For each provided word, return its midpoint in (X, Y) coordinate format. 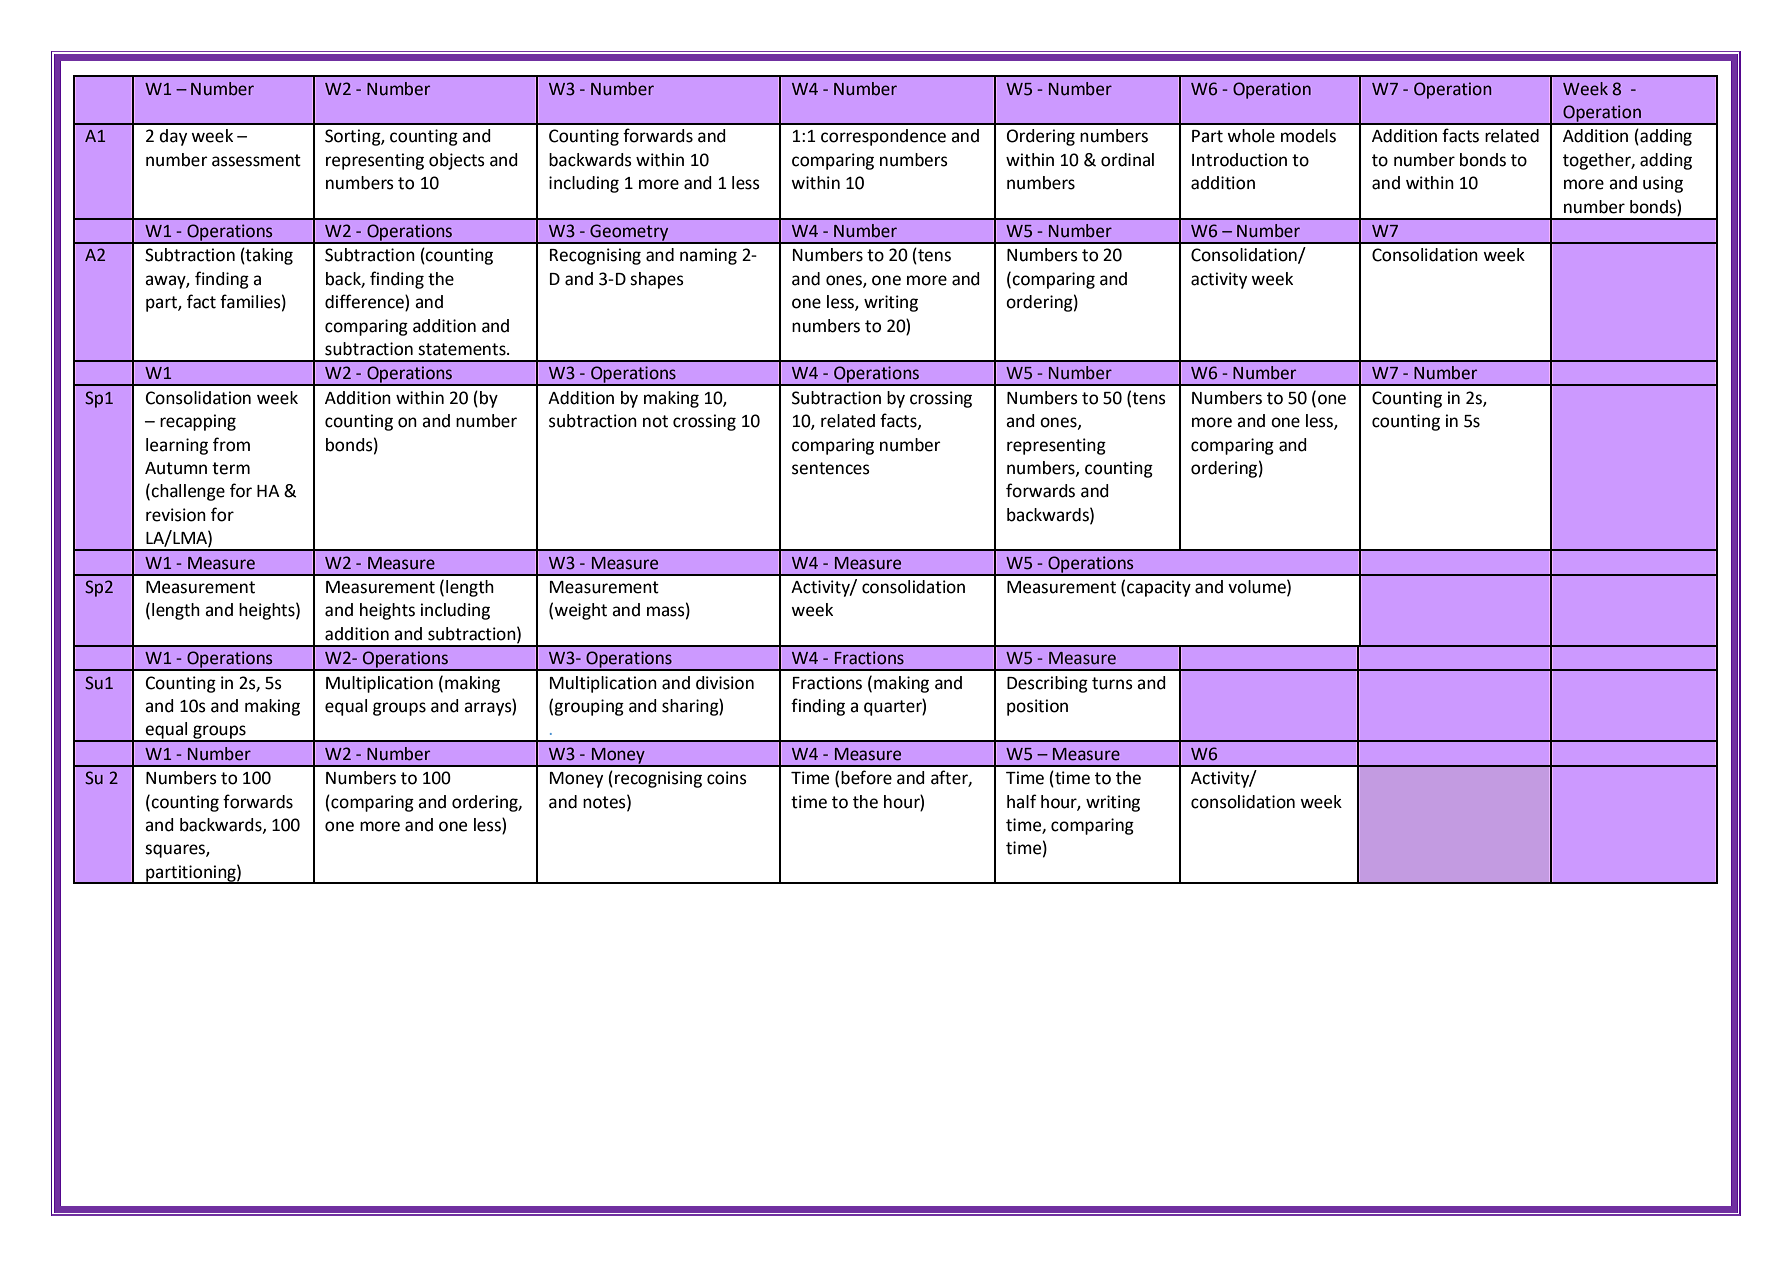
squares (176, 851)
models (1308, 136)
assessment (256, 160)
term (231, 468)
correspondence (883, 137)
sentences (831, 468)
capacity (1159, 588)
